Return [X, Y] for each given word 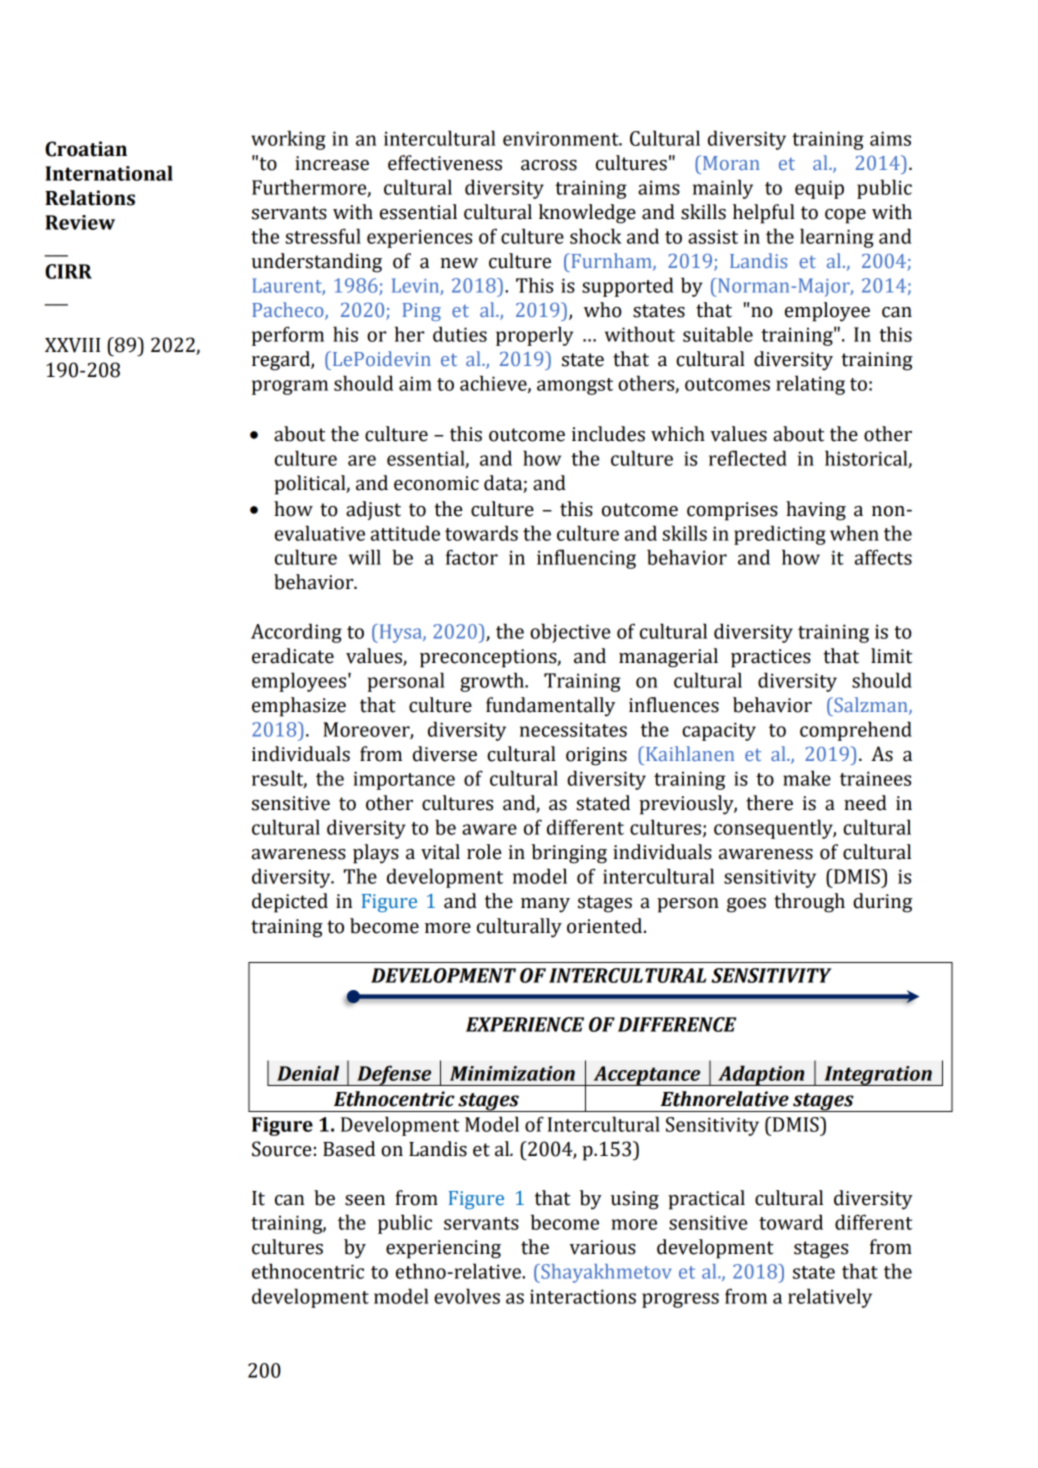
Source [281, 1149]
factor [472, 557]
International [109, 173]
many [545, 905]
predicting [780, 535]
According [296, 633]
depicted [290, 903]
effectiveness [445, 163]
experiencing [443, 1249]
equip [819, 189]
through [809, 903]
